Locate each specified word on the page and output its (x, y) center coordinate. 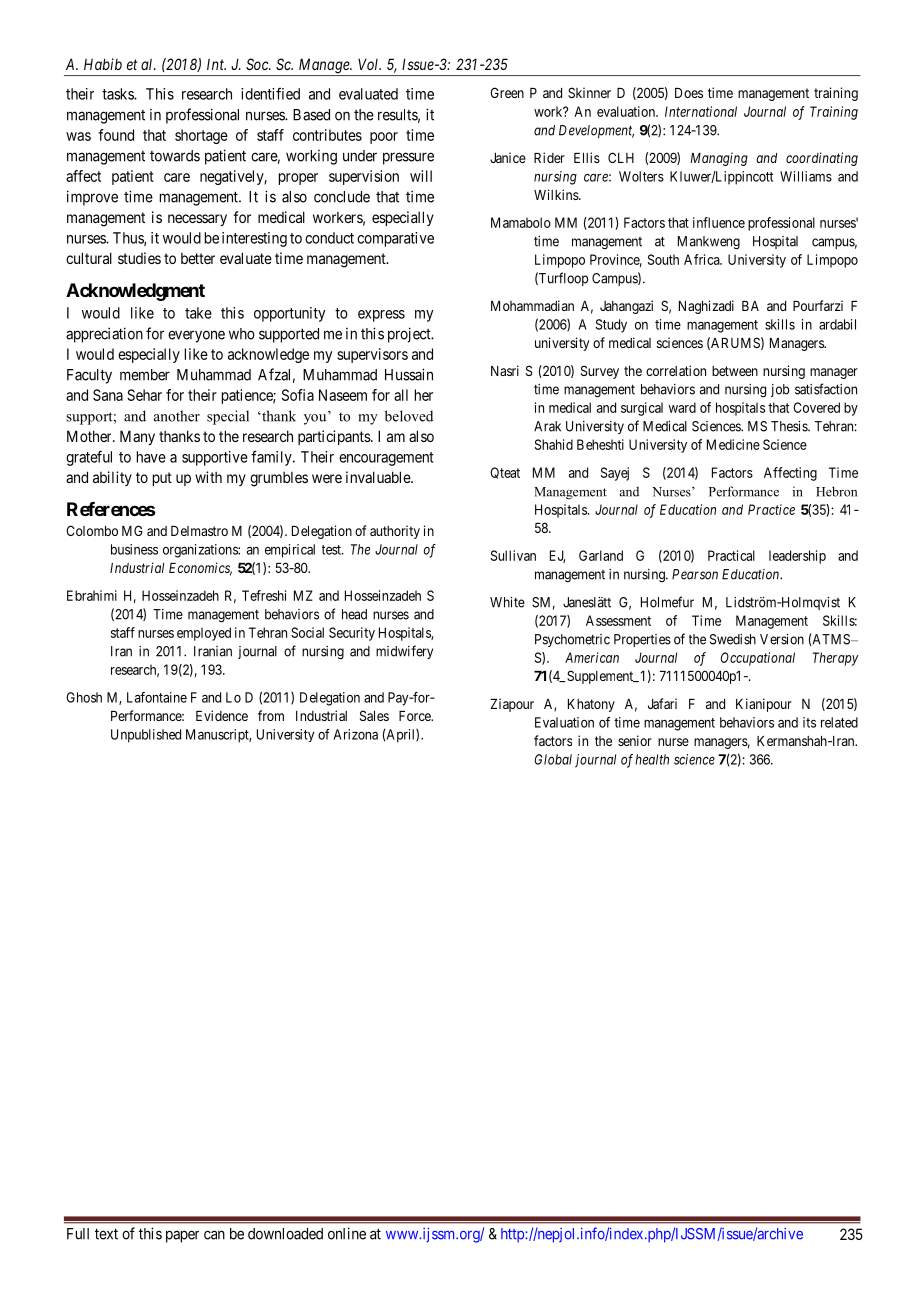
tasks (118, 94)
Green (507, 92)
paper (182, 1236)
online (347, 1233)
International (701, 111)
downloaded (285, 1234)
